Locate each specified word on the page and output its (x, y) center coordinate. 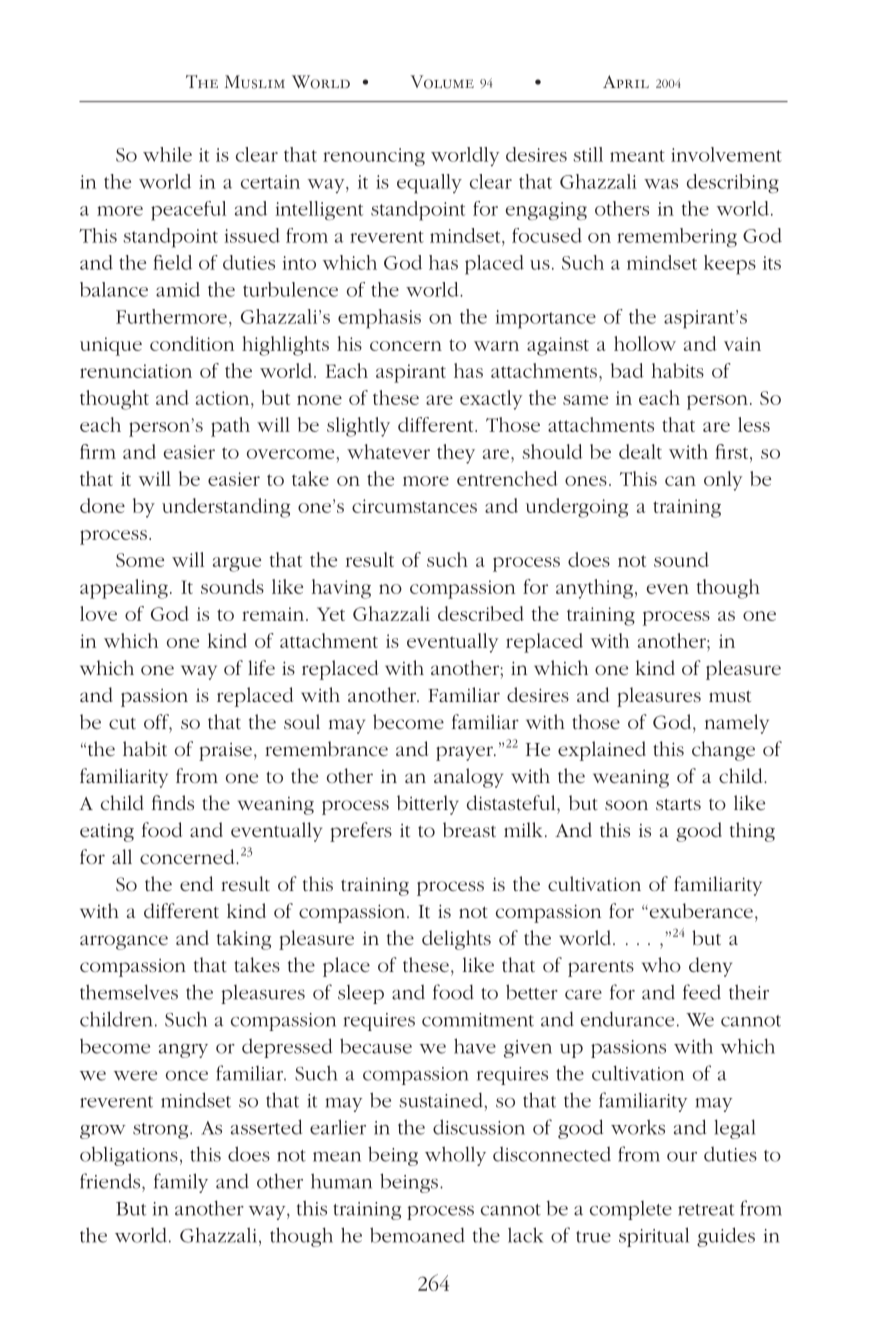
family (181, 1183)
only (723, 481)
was (661, 184)
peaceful (188, 211)
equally (429, 184)
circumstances (414, 506)
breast (469, 829)
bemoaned (417, 1235)
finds (173, 802)
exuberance (700, 910)
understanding (226, 508)
